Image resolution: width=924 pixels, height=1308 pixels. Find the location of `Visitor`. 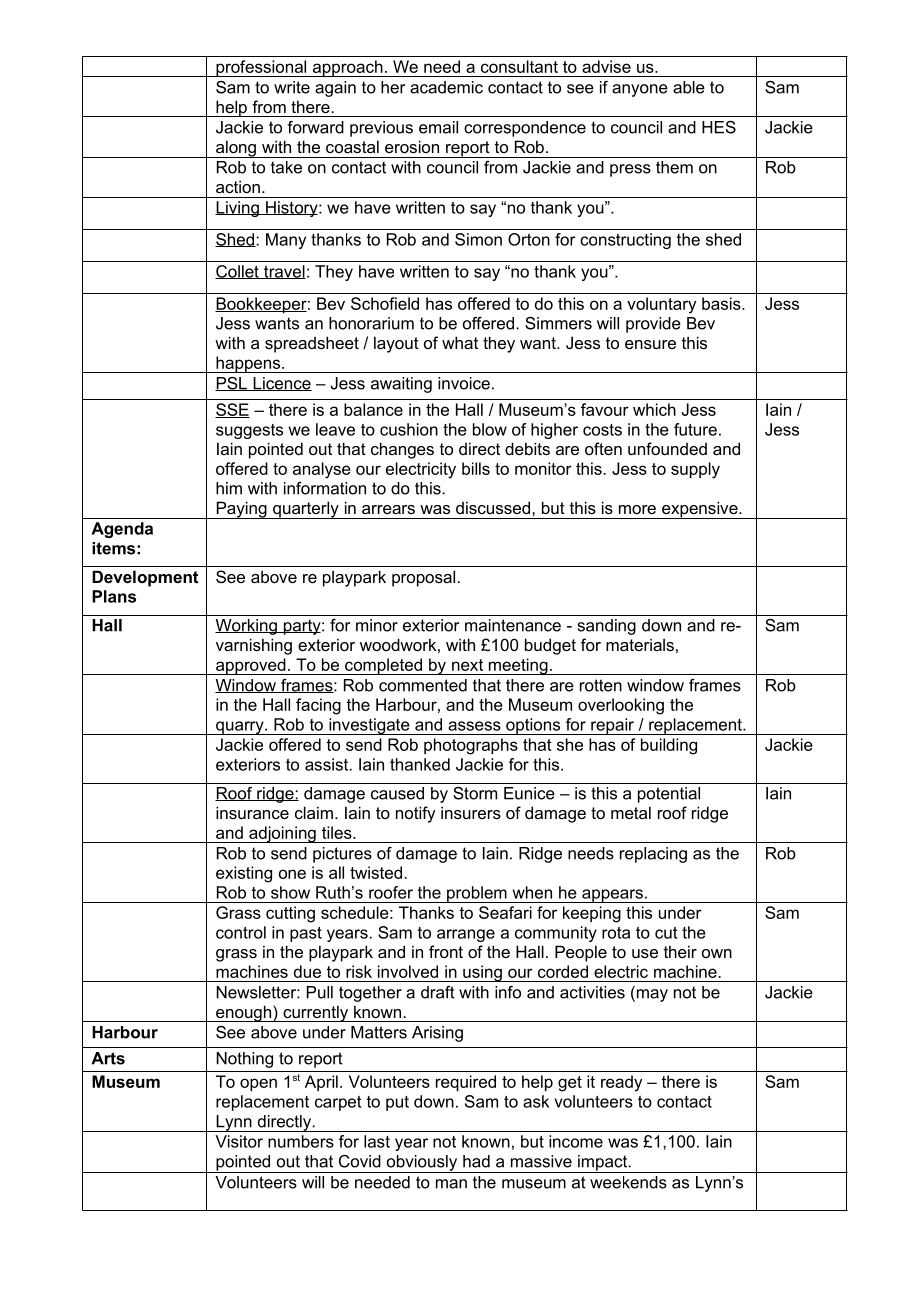

Visitor is located at coordinates (239, 1141).
